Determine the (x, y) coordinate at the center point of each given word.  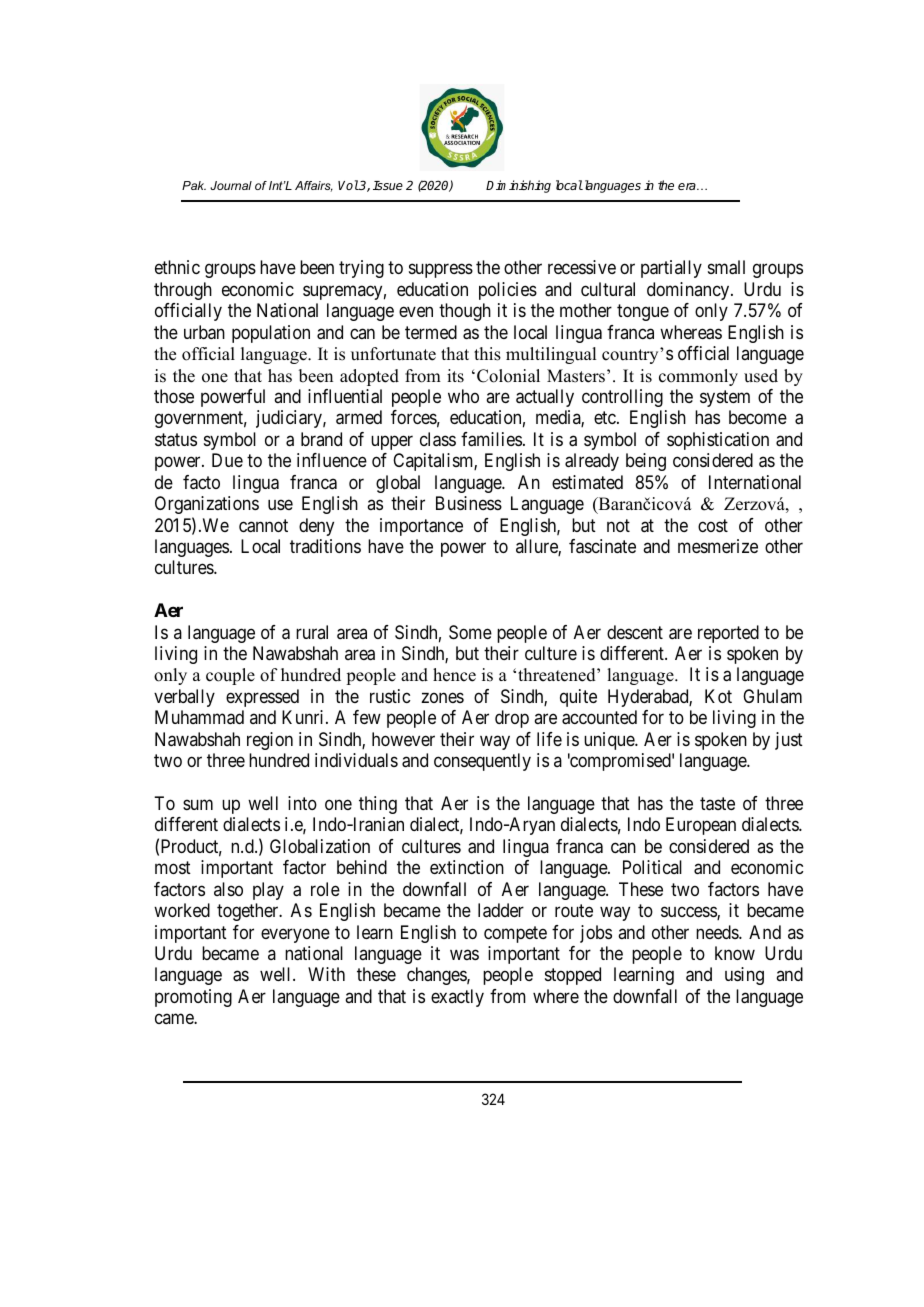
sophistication (718, 441)
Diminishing (518, 186)
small (726, 267)
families (491, 439)
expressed (262, 698)
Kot (718, 696)
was (464, 954)
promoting (193, 998)
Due (227, 460)
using (744, 976)
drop (512, 719)
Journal (231, 185)
